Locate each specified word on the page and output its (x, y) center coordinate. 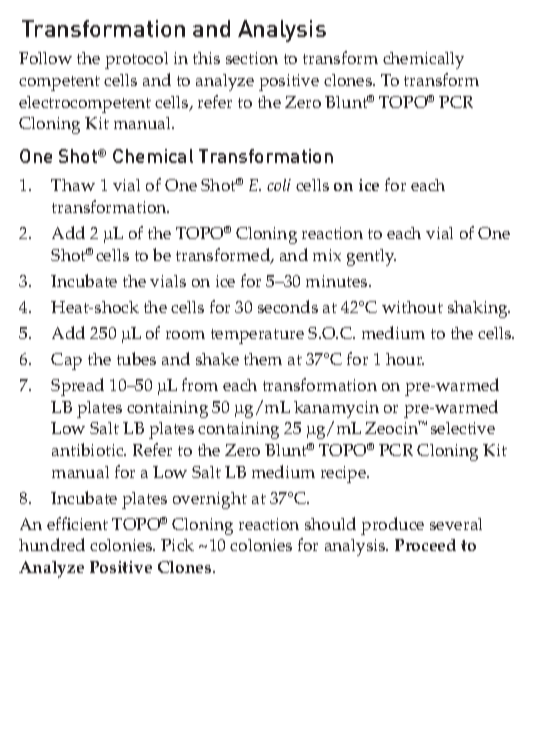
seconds (288, 306)
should (330, 523)
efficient (77, 523)
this (206, 58)
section (252, 58)
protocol (136, 60)
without (412, 307)
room (185, 335)
